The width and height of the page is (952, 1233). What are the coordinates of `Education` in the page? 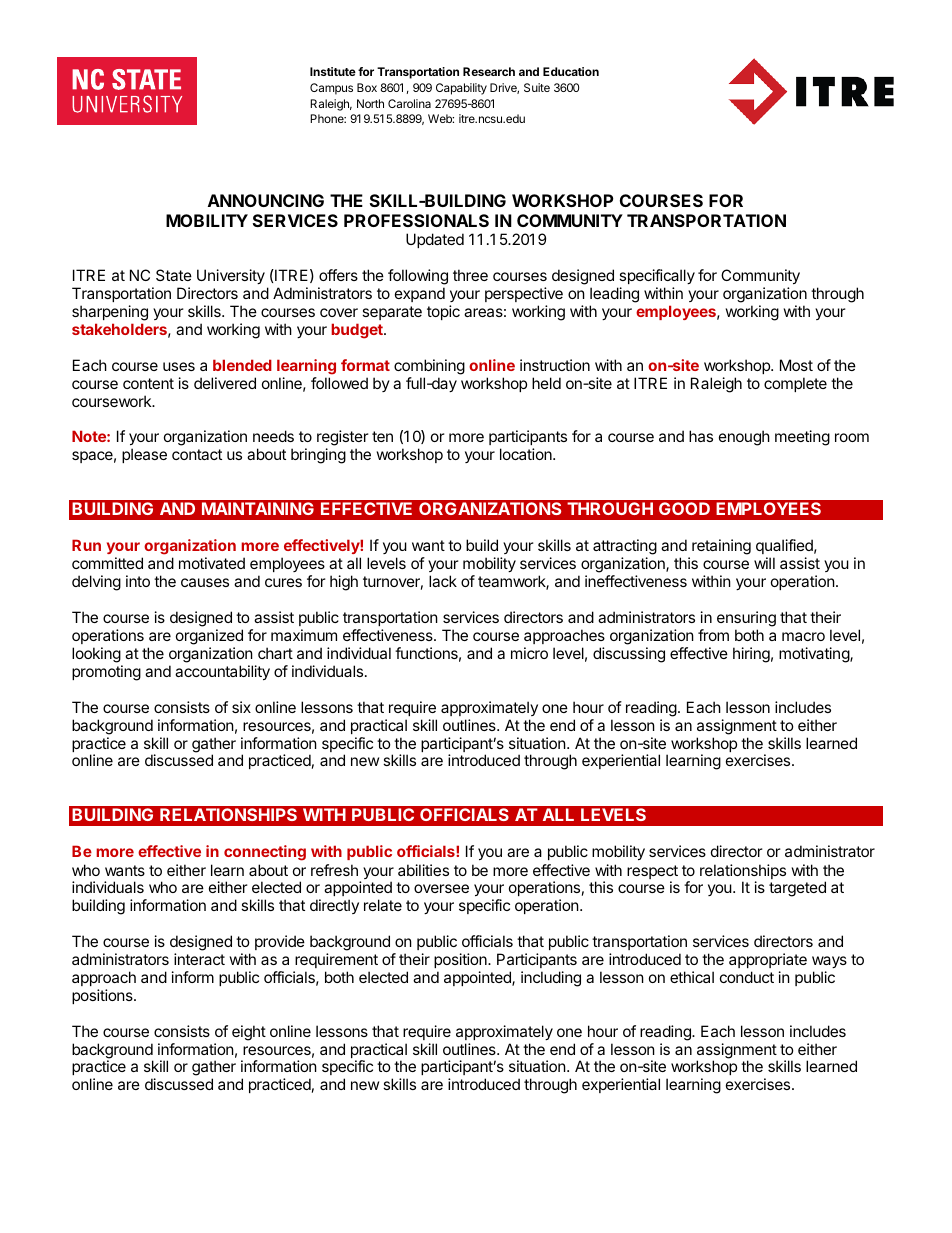 It's located at (571, 71).
